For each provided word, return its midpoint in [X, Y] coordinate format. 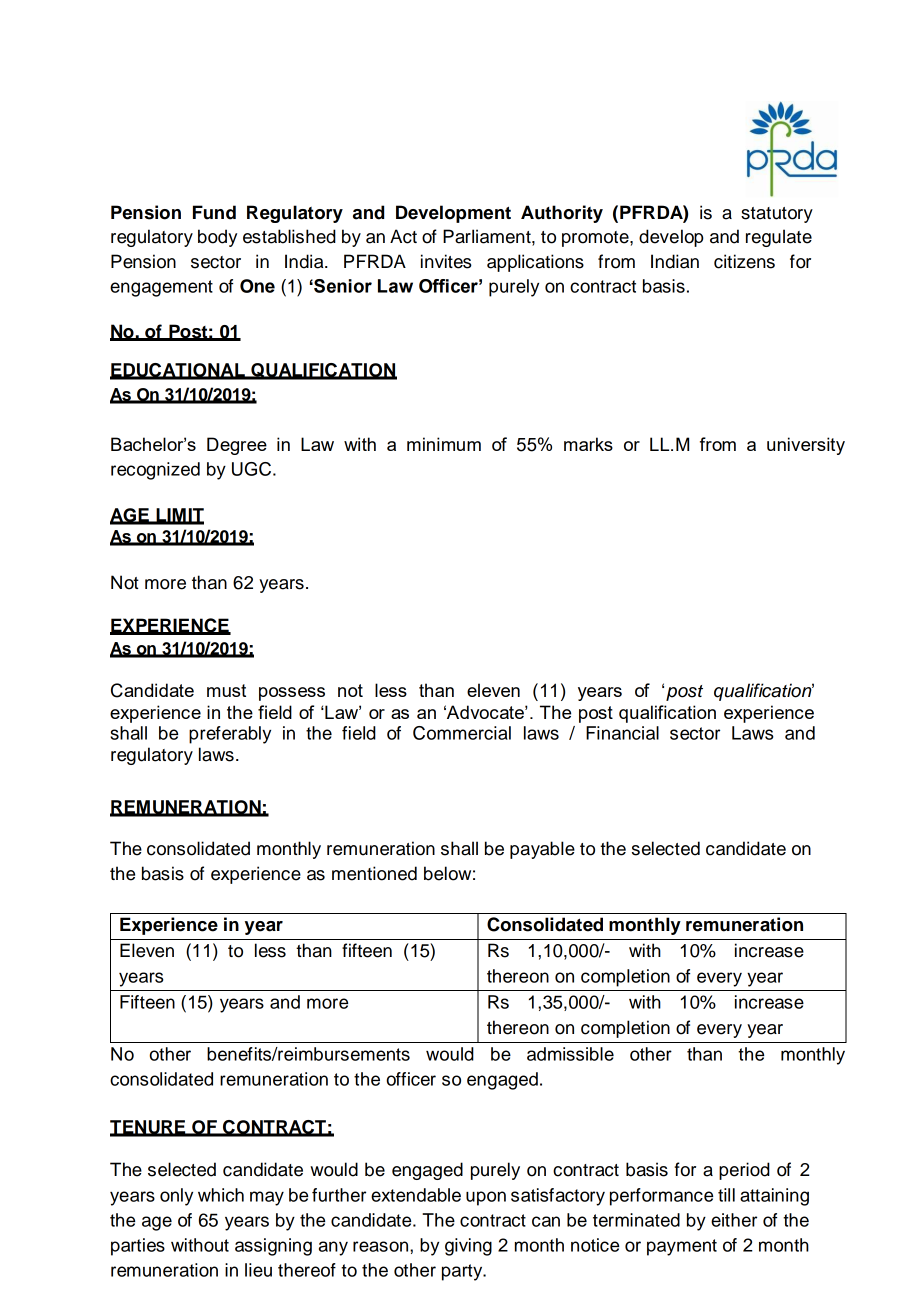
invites [446, 261]
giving [468, 1247]
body [217, 238]
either [734, 1220]
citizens [744, 261]
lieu [258, 1270]
